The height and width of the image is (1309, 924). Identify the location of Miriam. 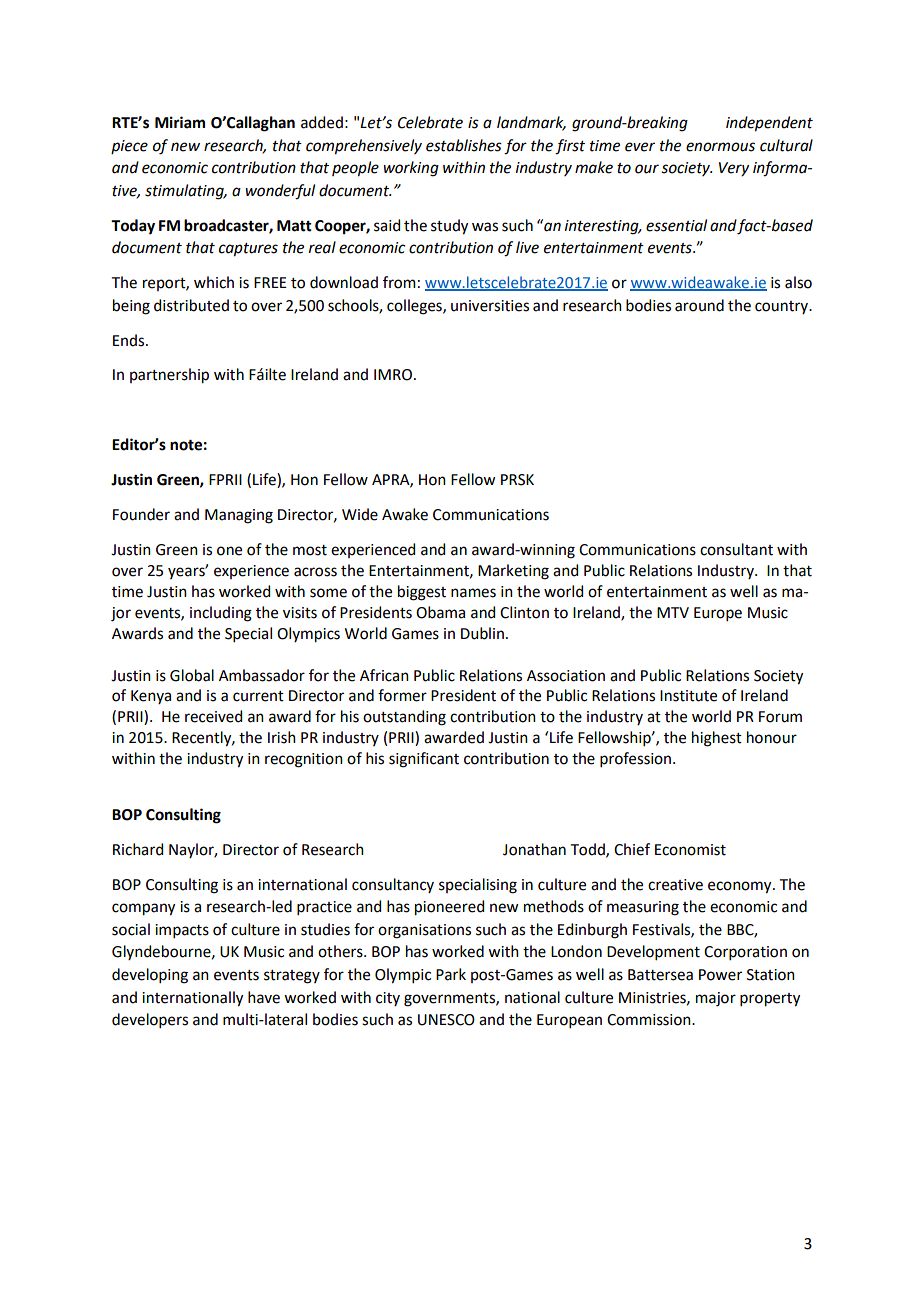
(180, 122).
